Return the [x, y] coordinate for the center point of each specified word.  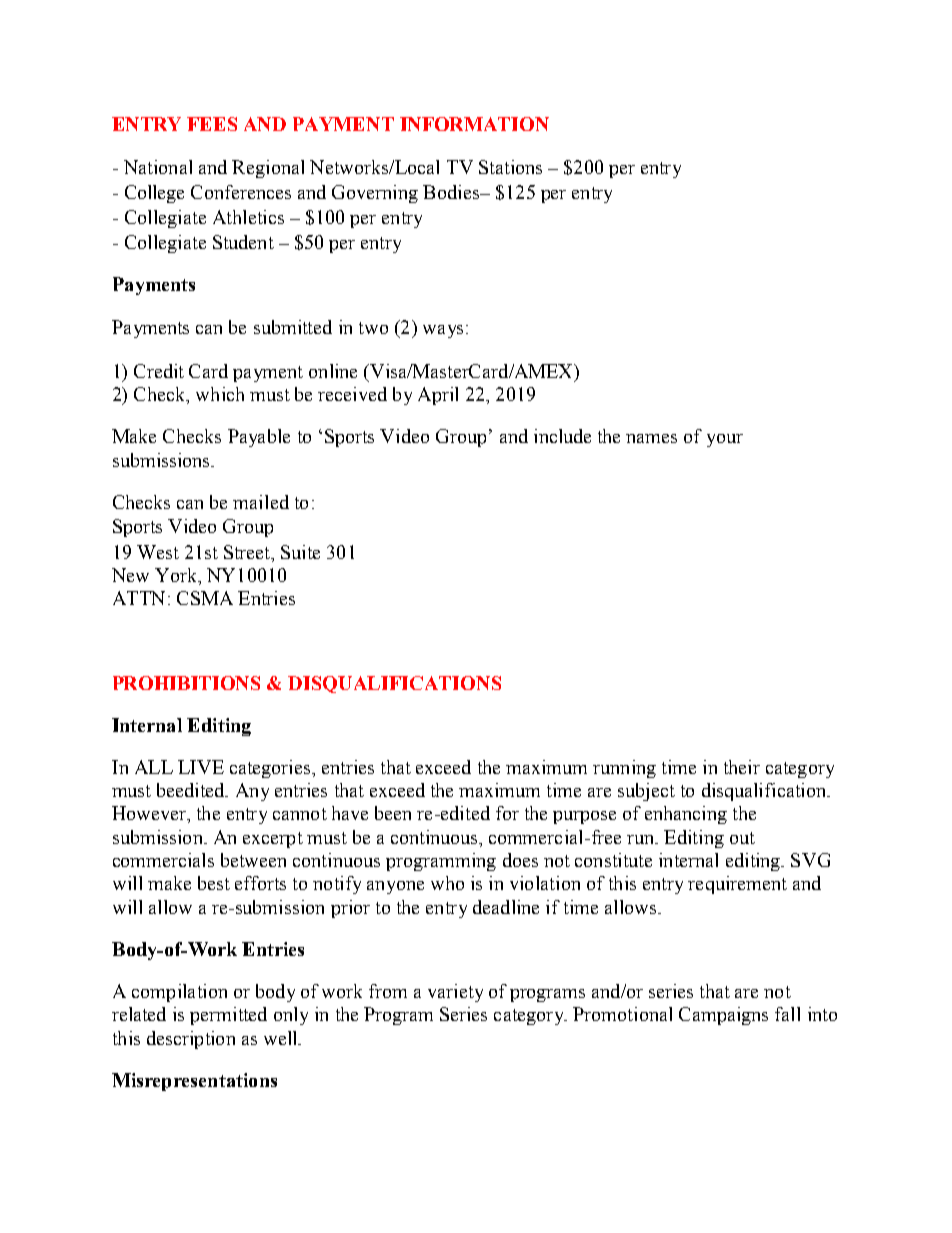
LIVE [201, 767]
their [742, 767]
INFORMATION [474, 124]
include [562, 436]
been [393, 813]
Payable [259, 438]
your [725, 440]
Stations [510, 167]
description [191, 1040]
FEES [212, 124]
